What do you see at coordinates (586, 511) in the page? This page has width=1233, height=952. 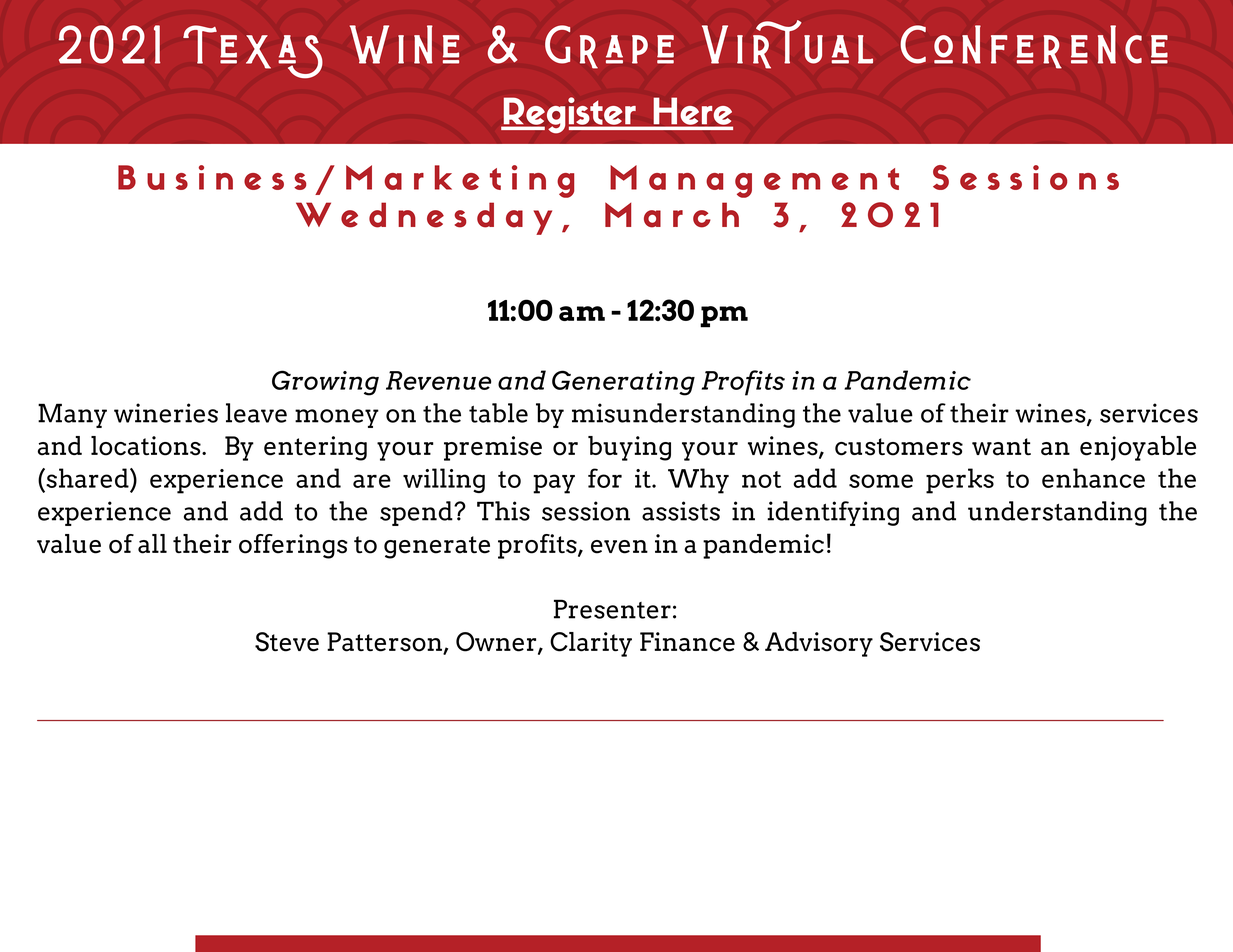 I see `session` at bounding box center [586, 511].
